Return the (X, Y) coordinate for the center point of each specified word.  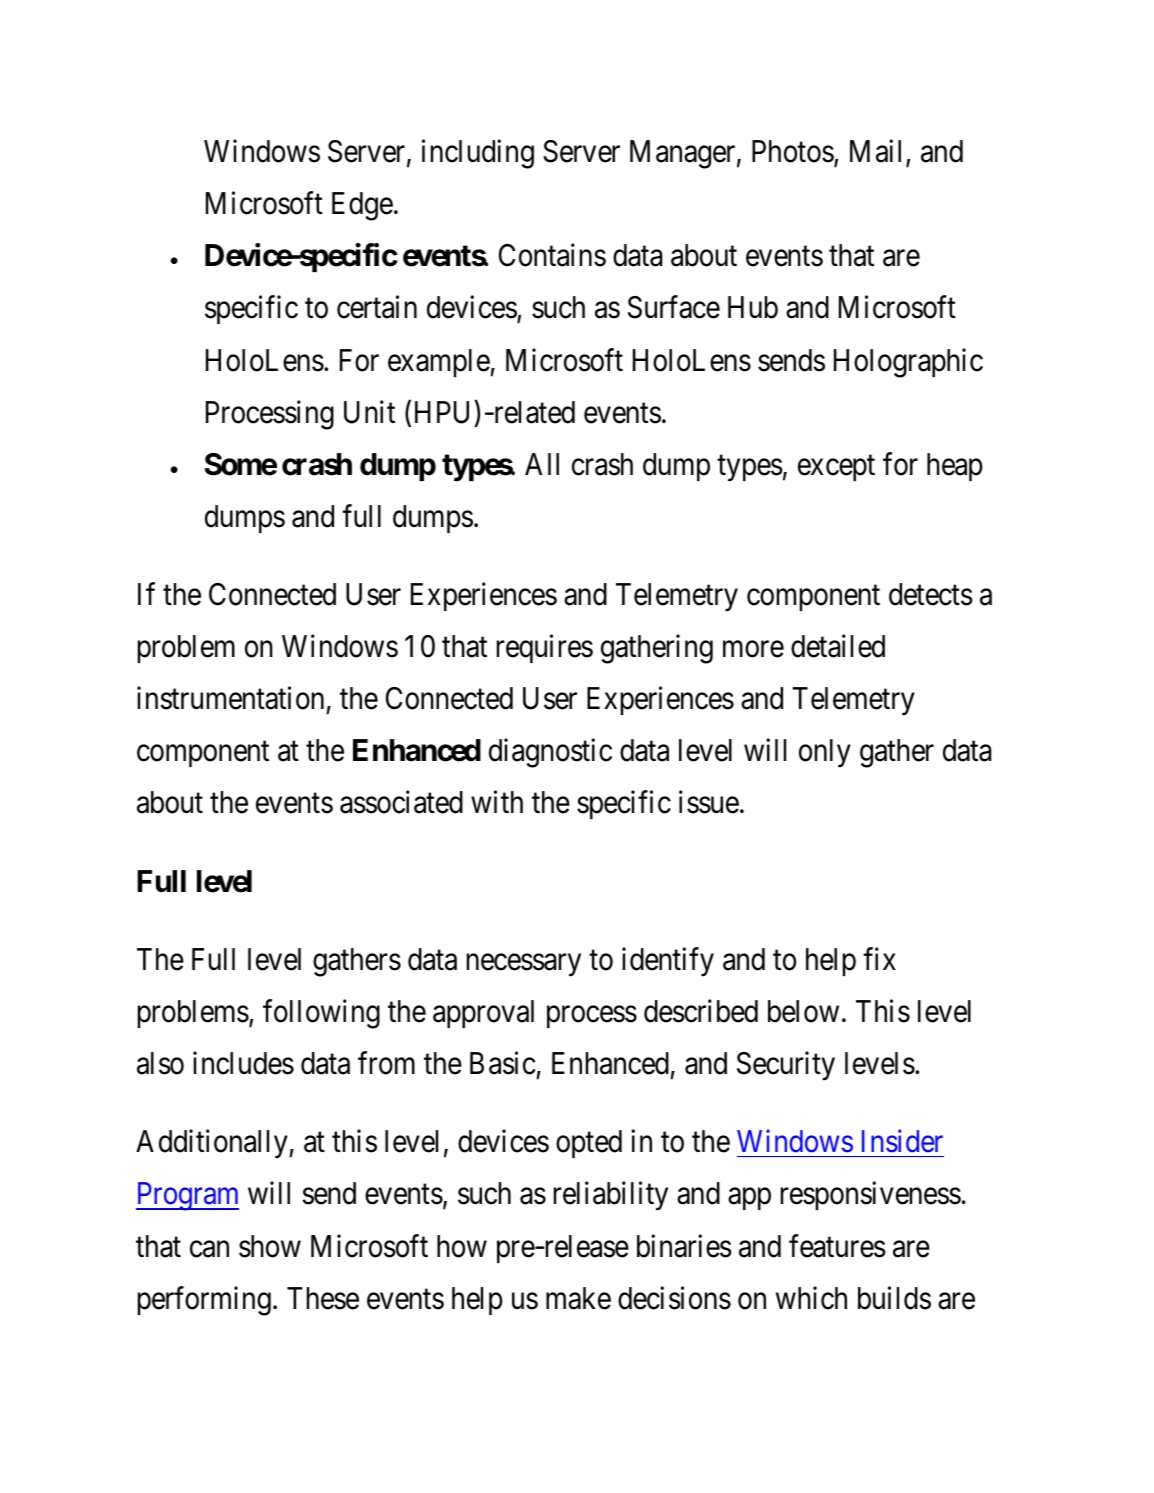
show (270, 1246)
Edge (362, 206)
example (439, 363)
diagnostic (550, 753)
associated (401, 802)
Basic (503, 1063)
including (478, 154)
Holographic (908, 363)
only (825, 753)
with (497, 802)
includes (243, 1063)
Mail (878, 153)
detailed (838, 646)
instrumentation (230, 698)
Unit (369, 412)
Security (786, 1066)
